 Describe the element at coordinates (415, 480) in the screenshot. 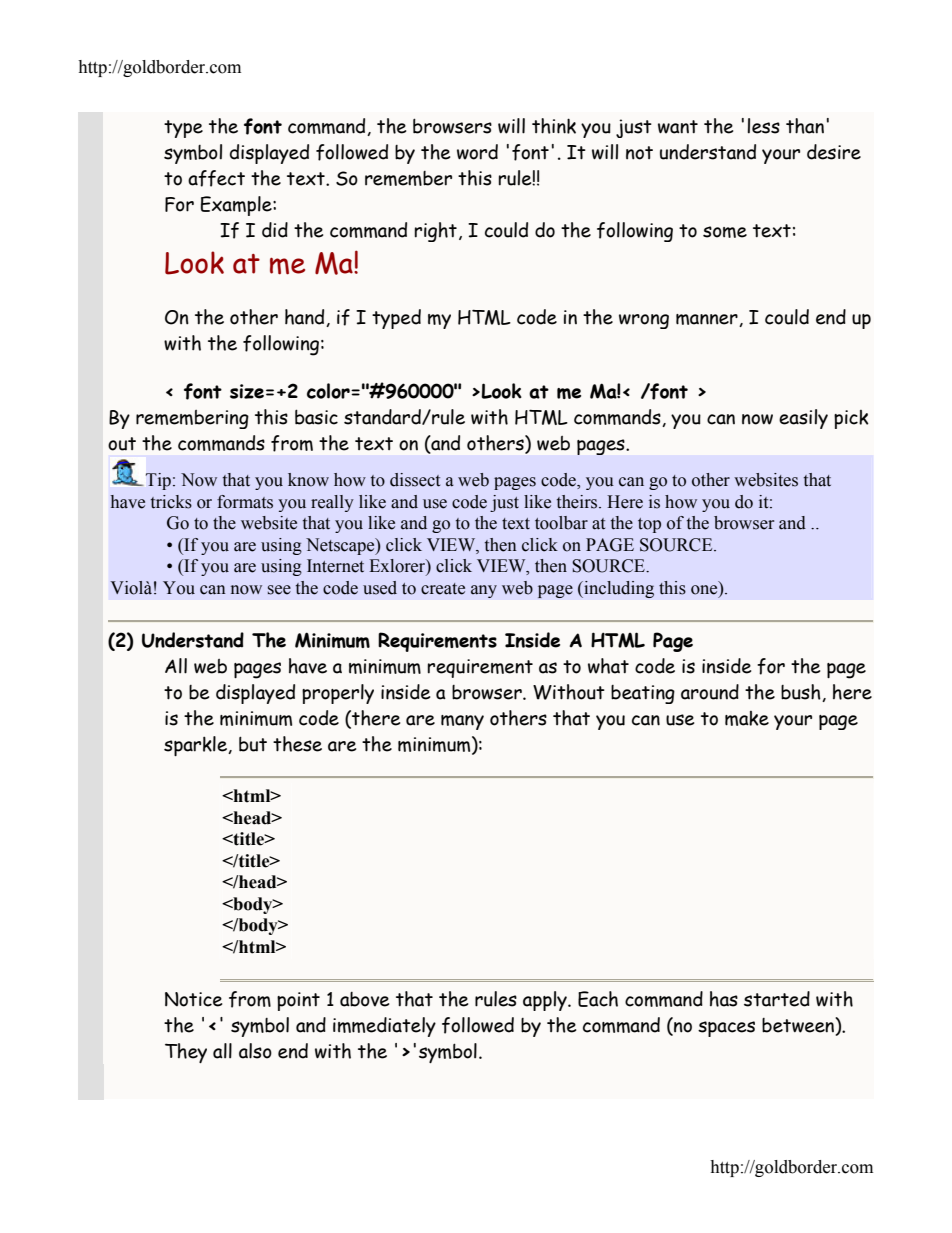

I see `dissect` at that location.
